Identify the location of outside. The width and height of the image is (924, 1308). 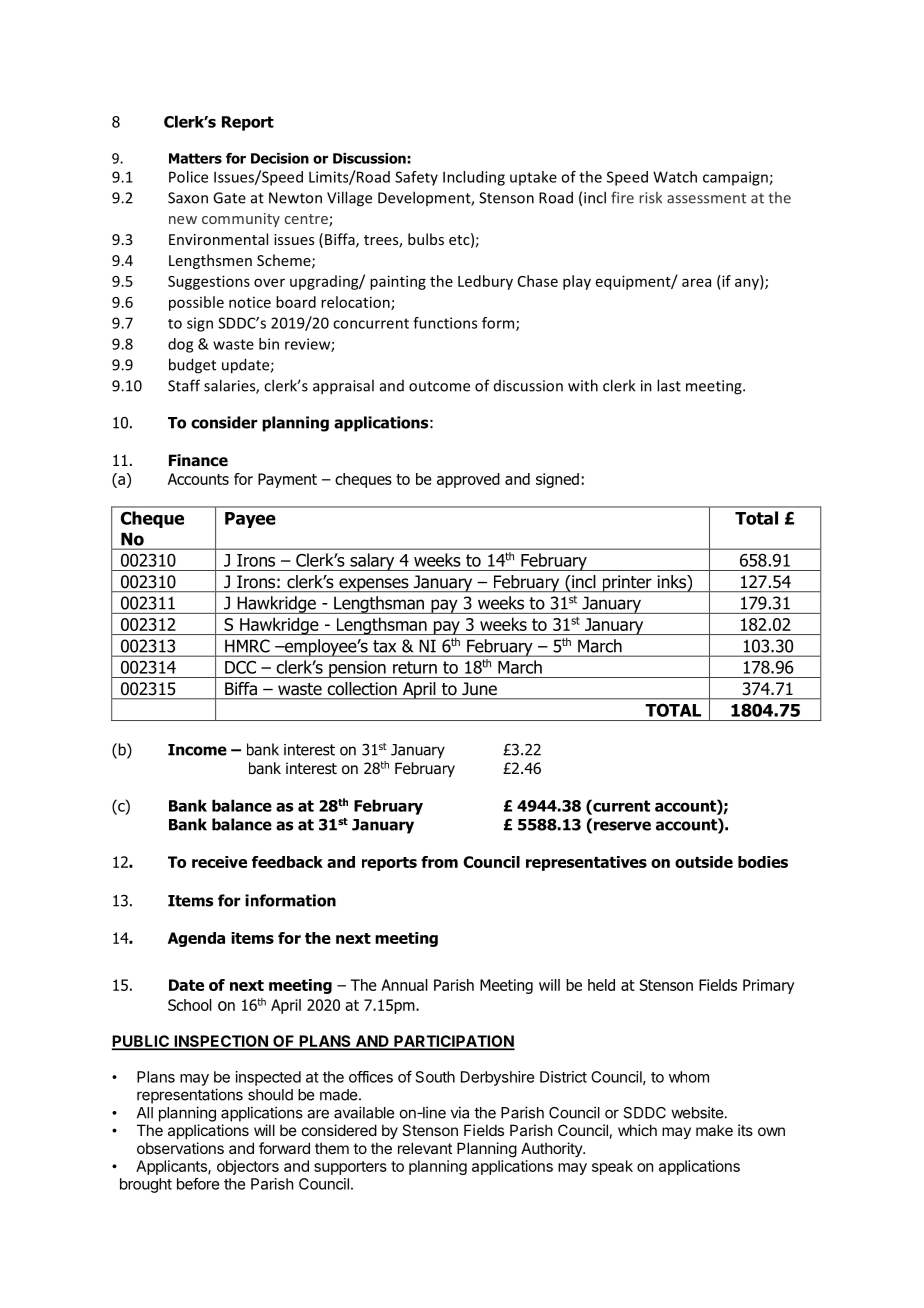
(704, 862).
